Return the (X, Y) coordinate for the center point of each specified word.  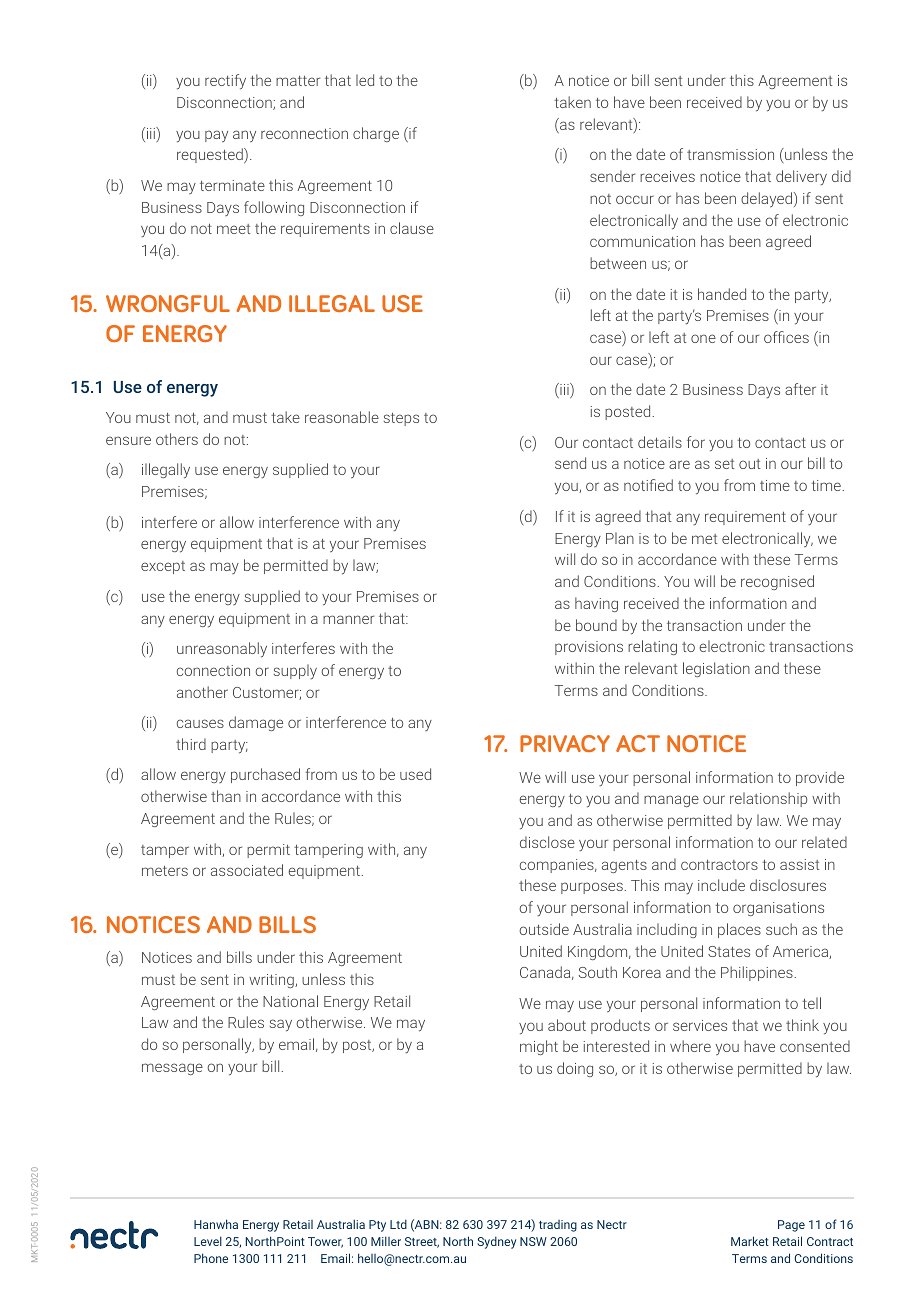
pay (216, 136)
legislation (716, 669)
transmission (730, 154)
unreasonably (222, 650)
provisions (589, 648)
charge (376, 134)
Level (208, 1241)
